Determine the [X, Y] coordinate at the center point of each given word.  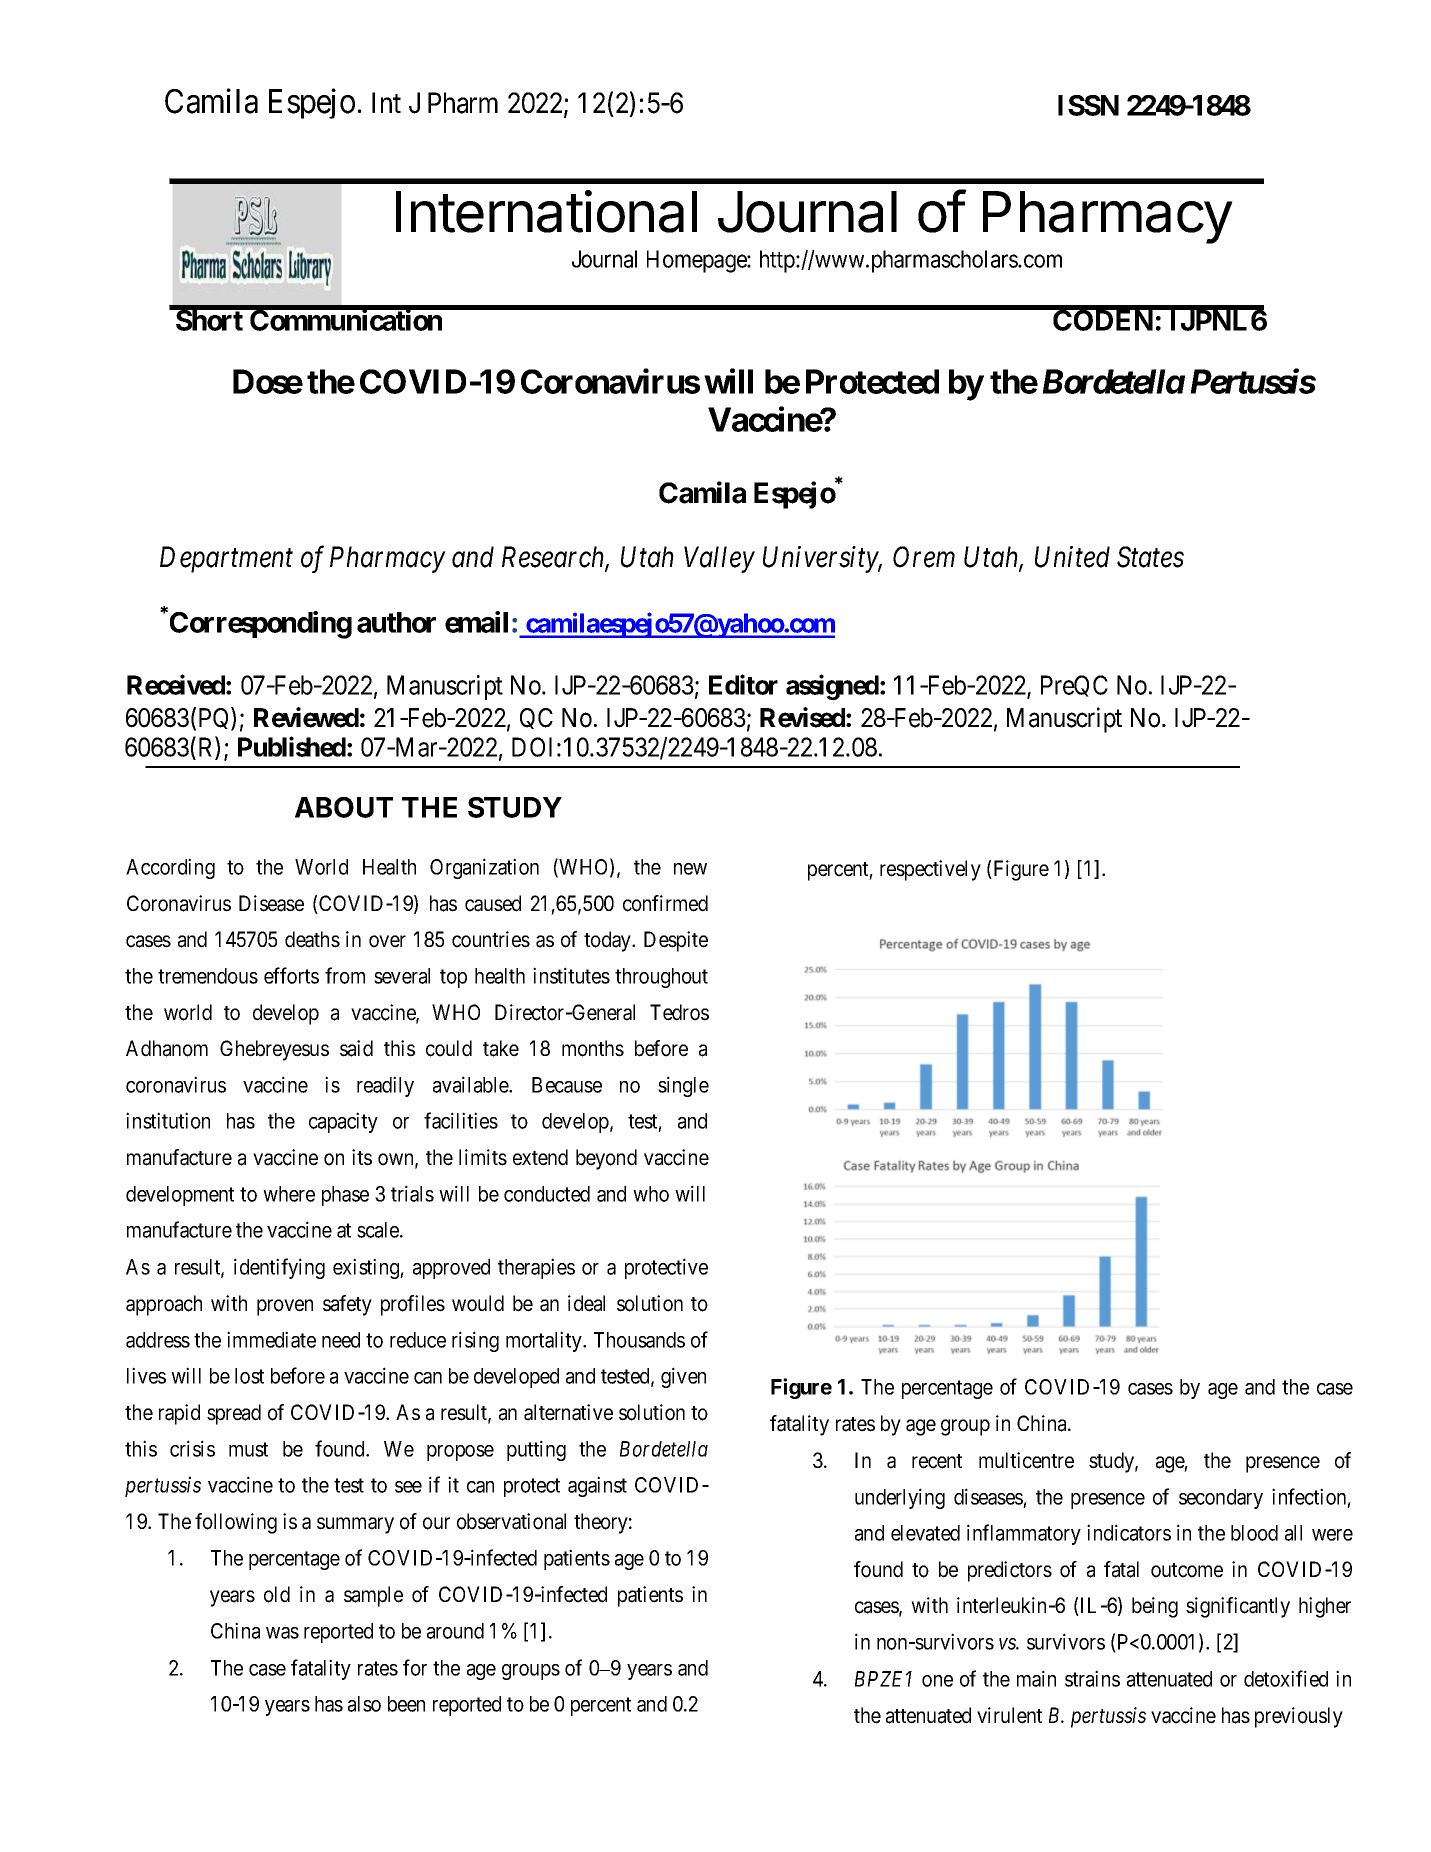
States [1150, 557]
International [546, 211]
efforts [291, 975]
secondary [1221, 1499]
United [1072, 557]
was [282, 1633]
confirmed [665, 903]
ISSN [1088, 105]
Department [226, 560]
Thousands [639, 1340]
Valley [719, 559]
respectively [930, 870]
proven [285, 1307]
